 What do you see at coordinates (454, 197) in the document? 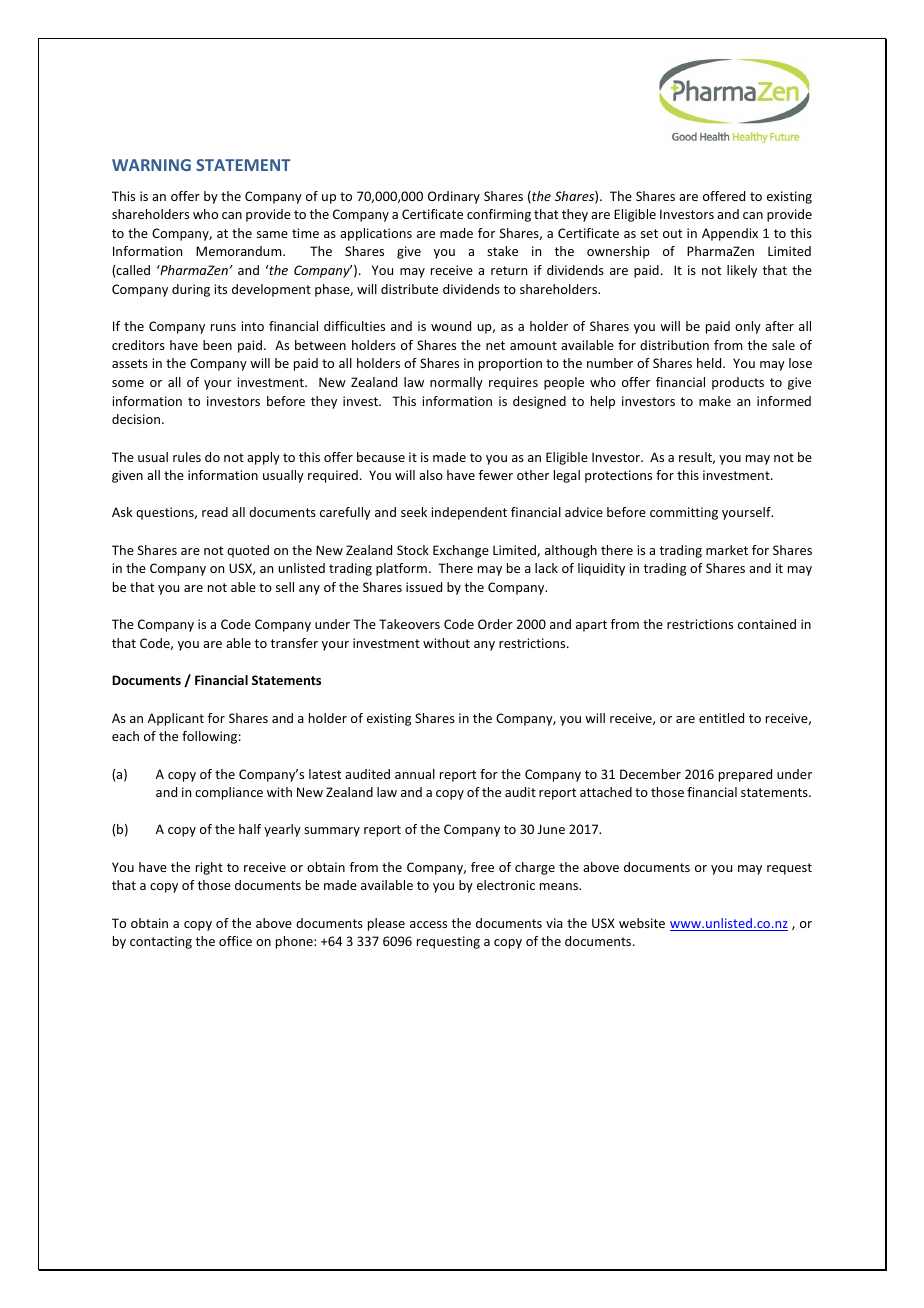
I see `Ordinary` at bounding box center [454, 197].
